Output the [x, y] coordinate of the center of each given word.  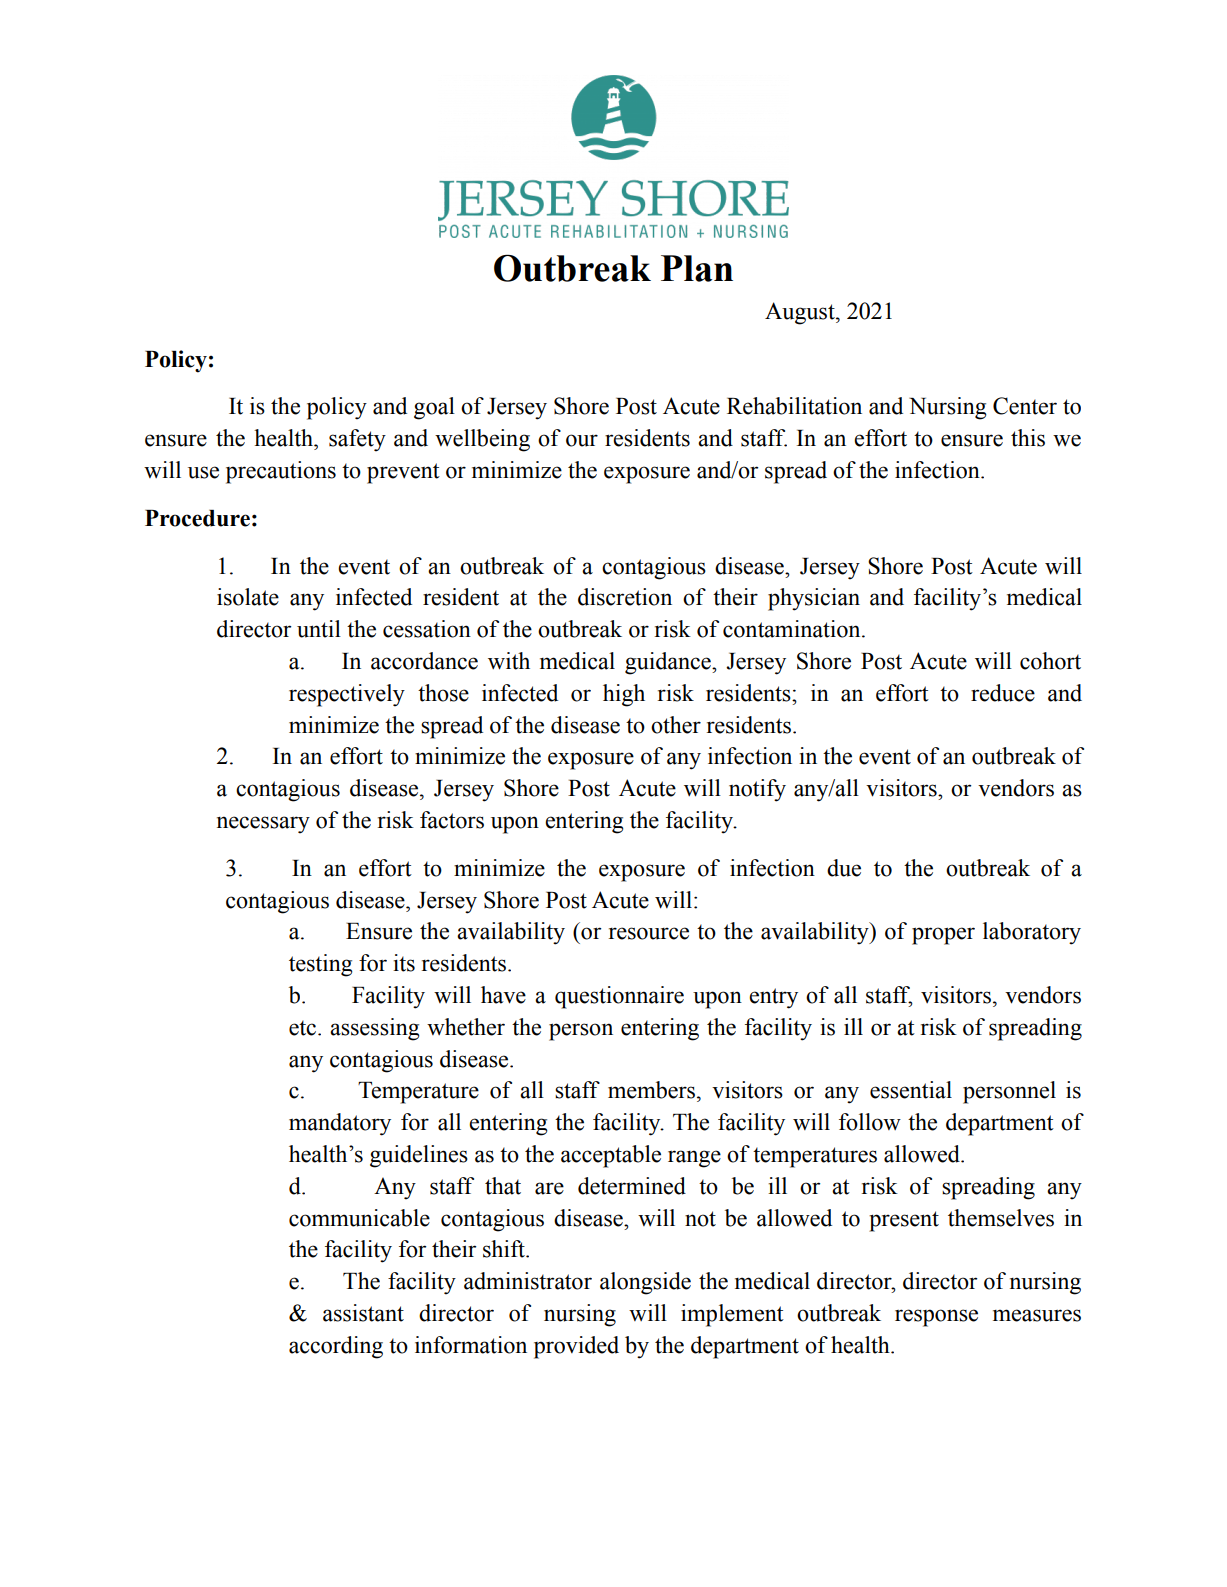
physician [814, 599]
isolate [248, 597]
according [336, 1347]
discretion [625, 597]
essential [911, 1090]
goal [434, 408]
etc [302, 1028]
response [936, 1318]
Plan [697, 268]
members [651, 1090]
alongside [645, 1283]
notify [757, 790]
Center [1025, 406]
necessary [263, 825]
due [844, 868]
